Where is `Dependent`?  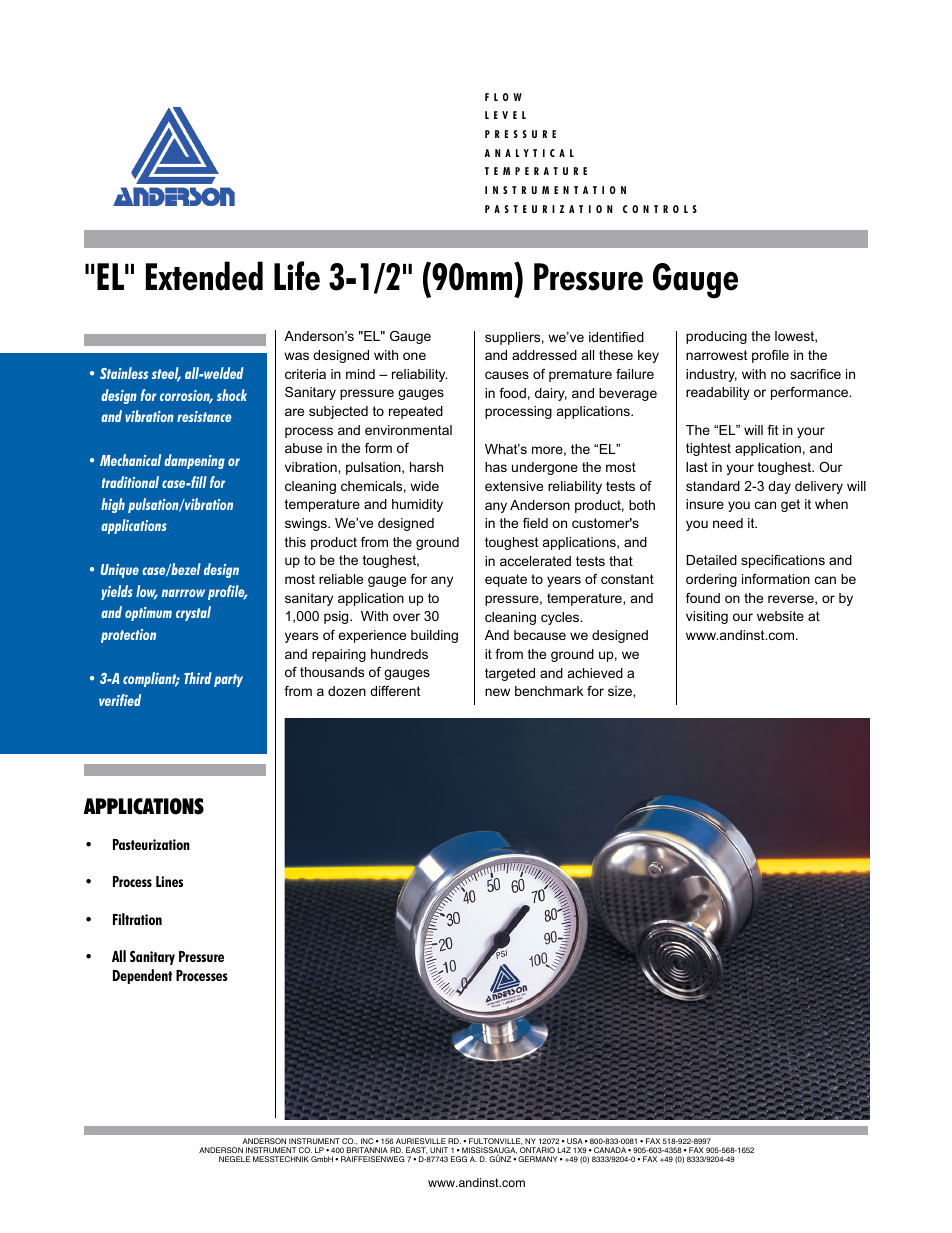 Dependent is located at coordinates (142, 976).
